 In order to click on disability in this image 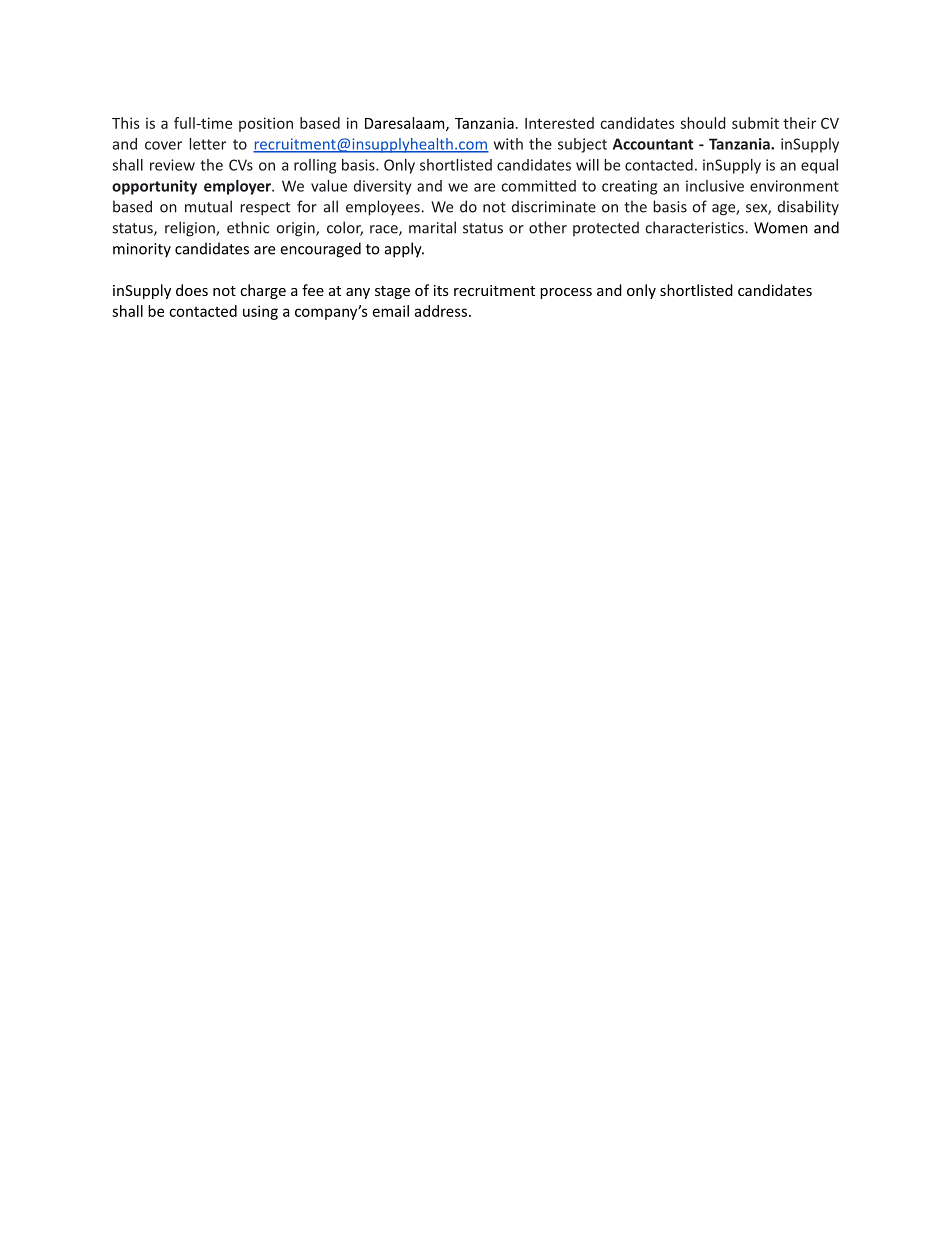, I will do `click(808, 207)`.
